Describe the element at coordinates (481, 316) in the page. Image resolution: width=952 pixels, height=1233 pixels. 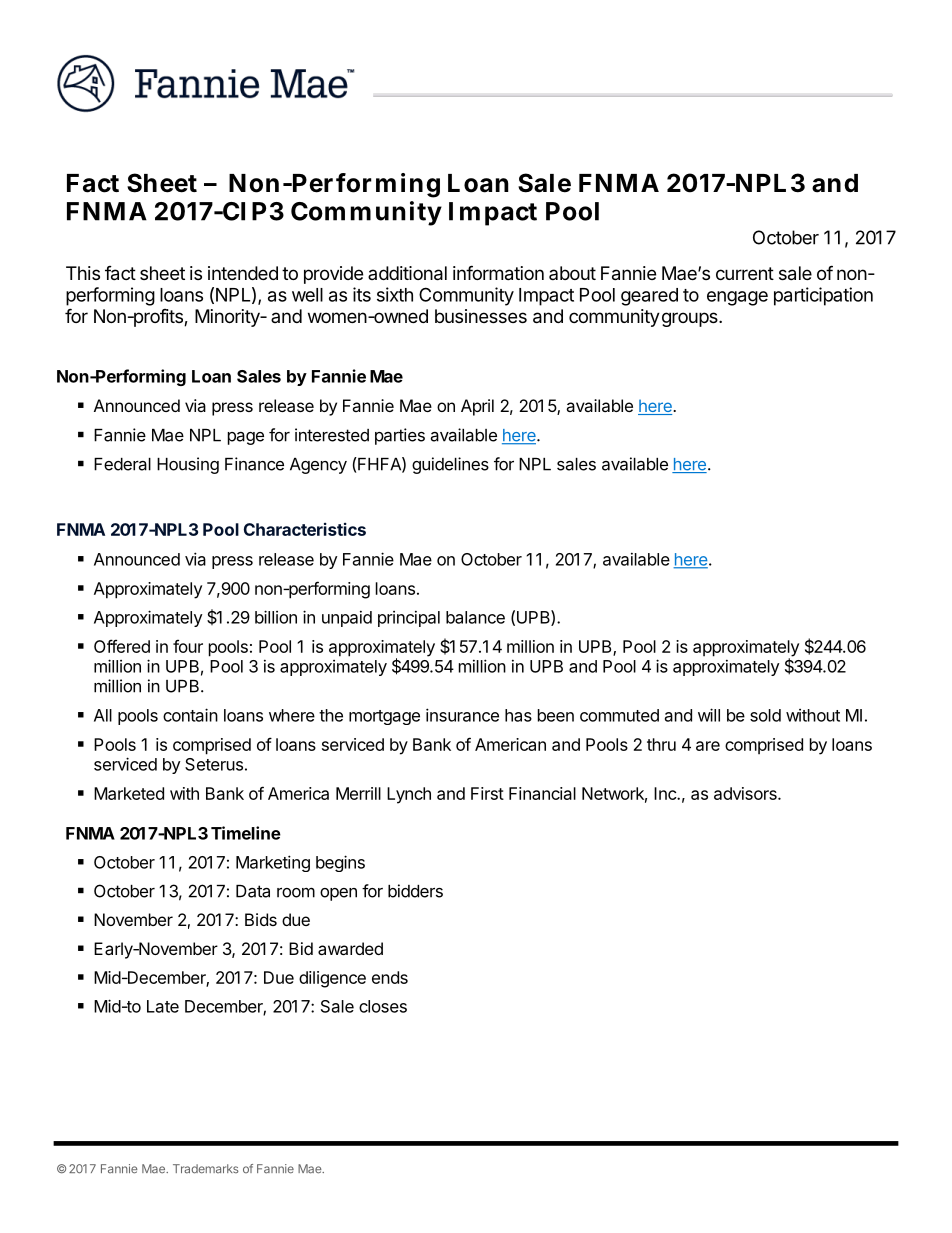
I see `businesses` at that location.
